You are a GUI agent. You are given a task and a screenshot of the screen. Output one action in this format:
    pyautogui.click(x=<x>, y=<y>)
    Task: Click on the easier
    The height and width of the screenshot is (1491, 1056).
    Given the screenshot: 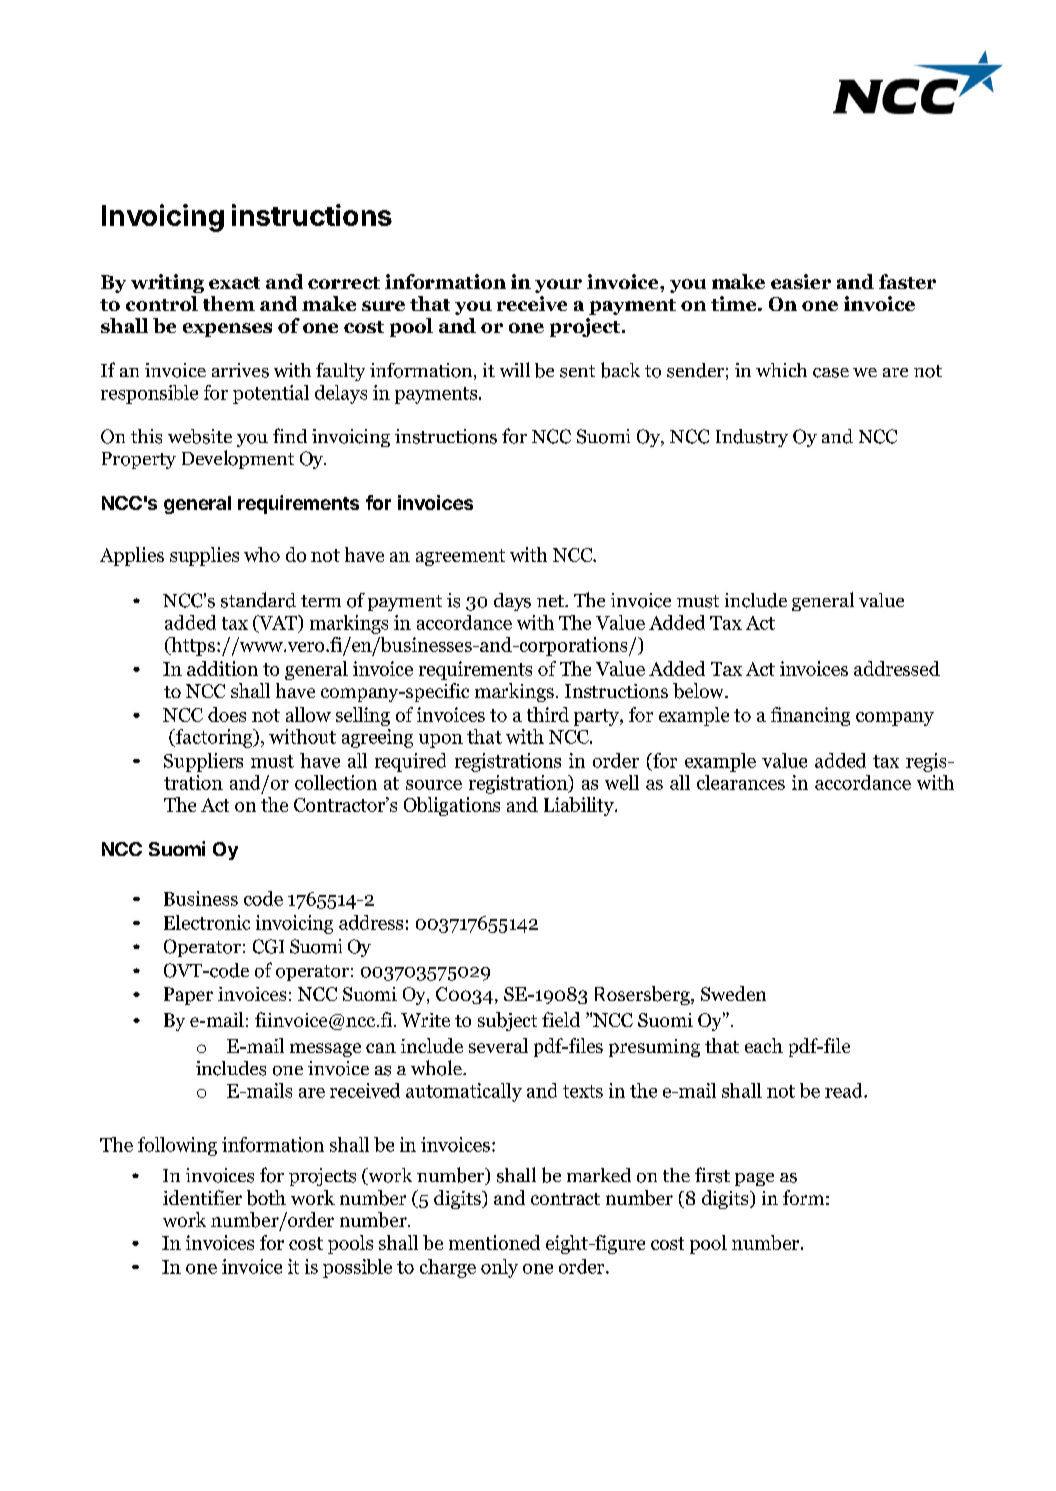 What is the action you would take?
    pyautogui.click(x=801, y=281)
